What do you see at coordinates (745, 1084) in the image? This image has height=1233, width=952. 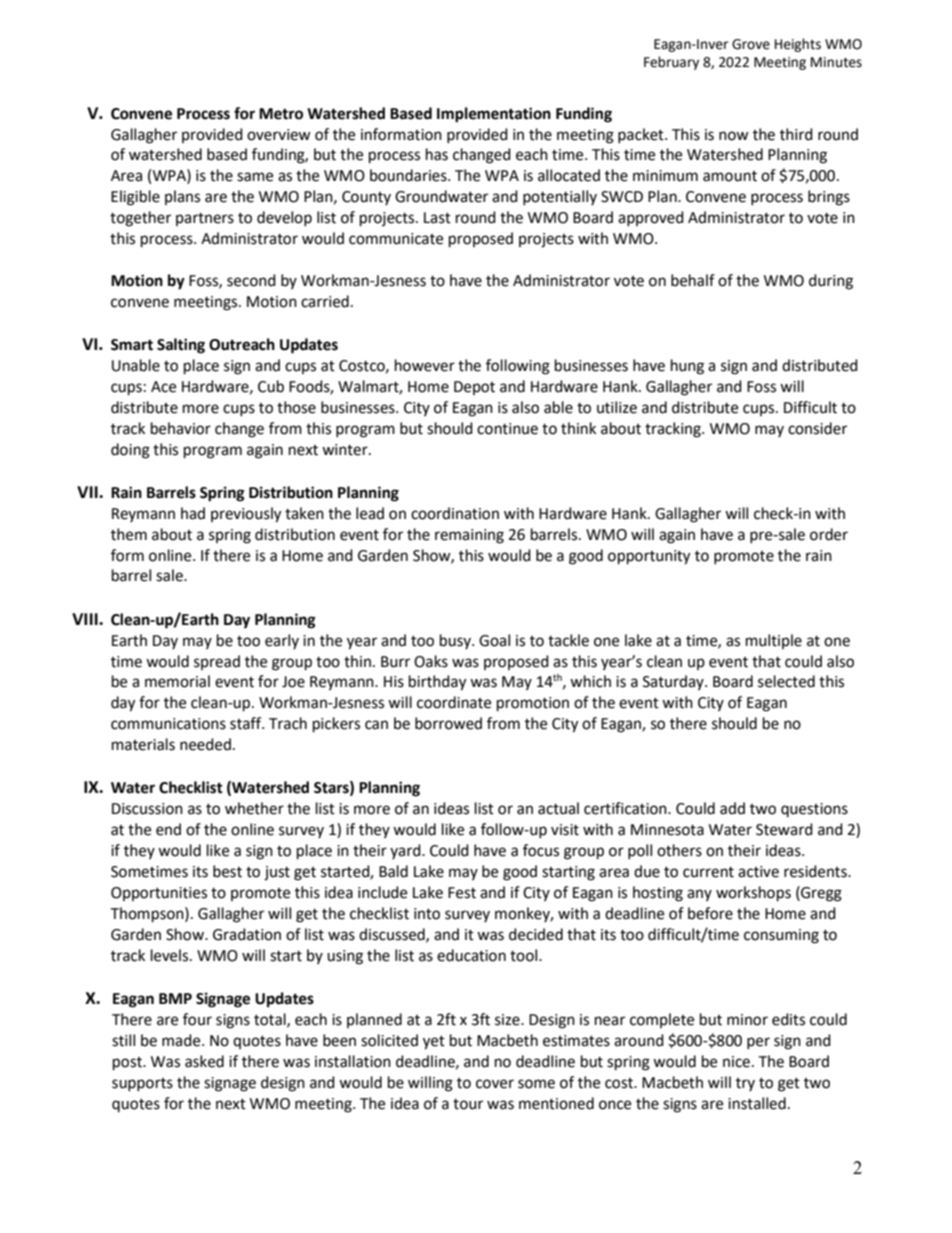 I see `try` at bounding box center [745, 1084].
